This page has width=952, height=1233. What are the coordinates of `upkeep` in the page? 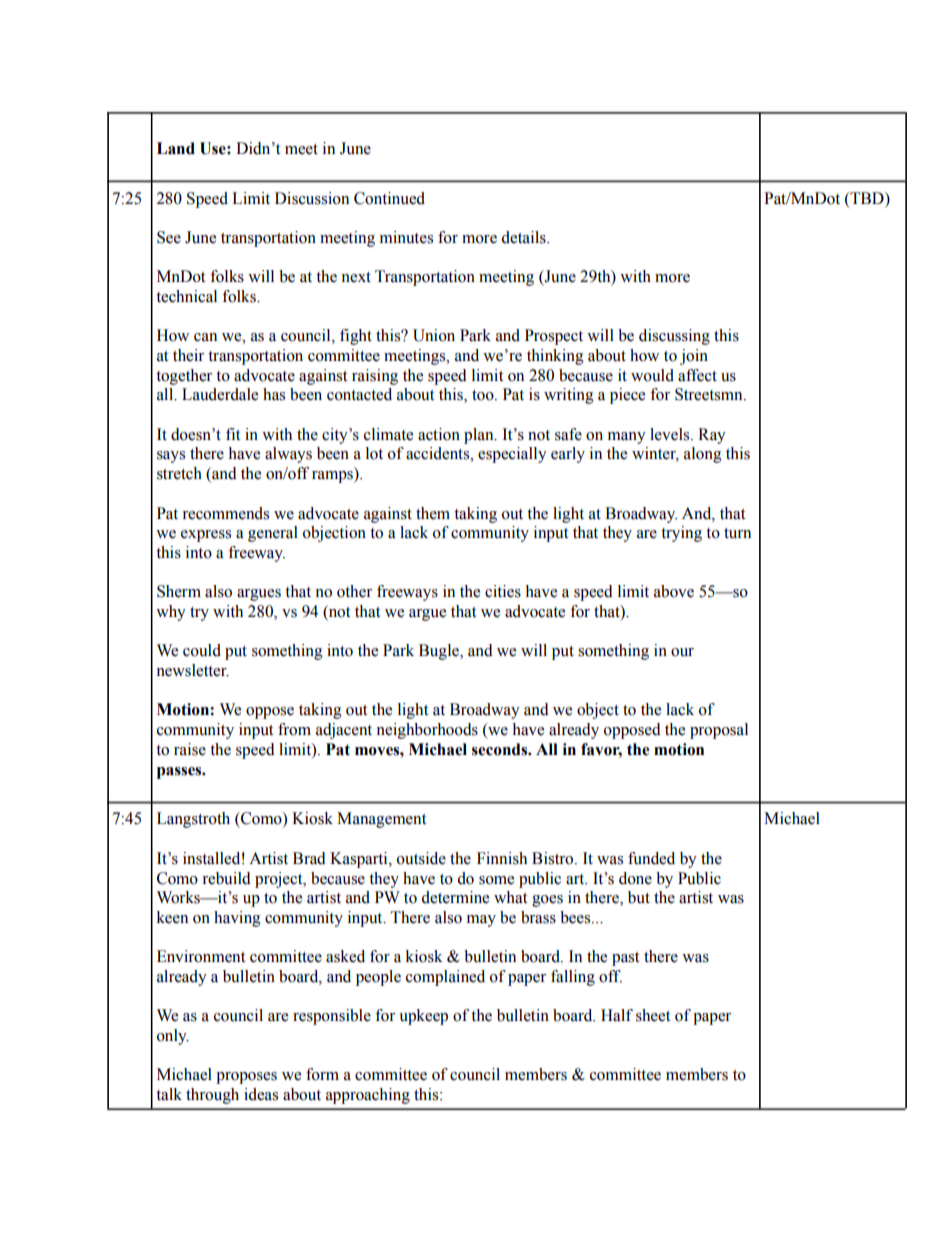 It's located at (423, 1017).
